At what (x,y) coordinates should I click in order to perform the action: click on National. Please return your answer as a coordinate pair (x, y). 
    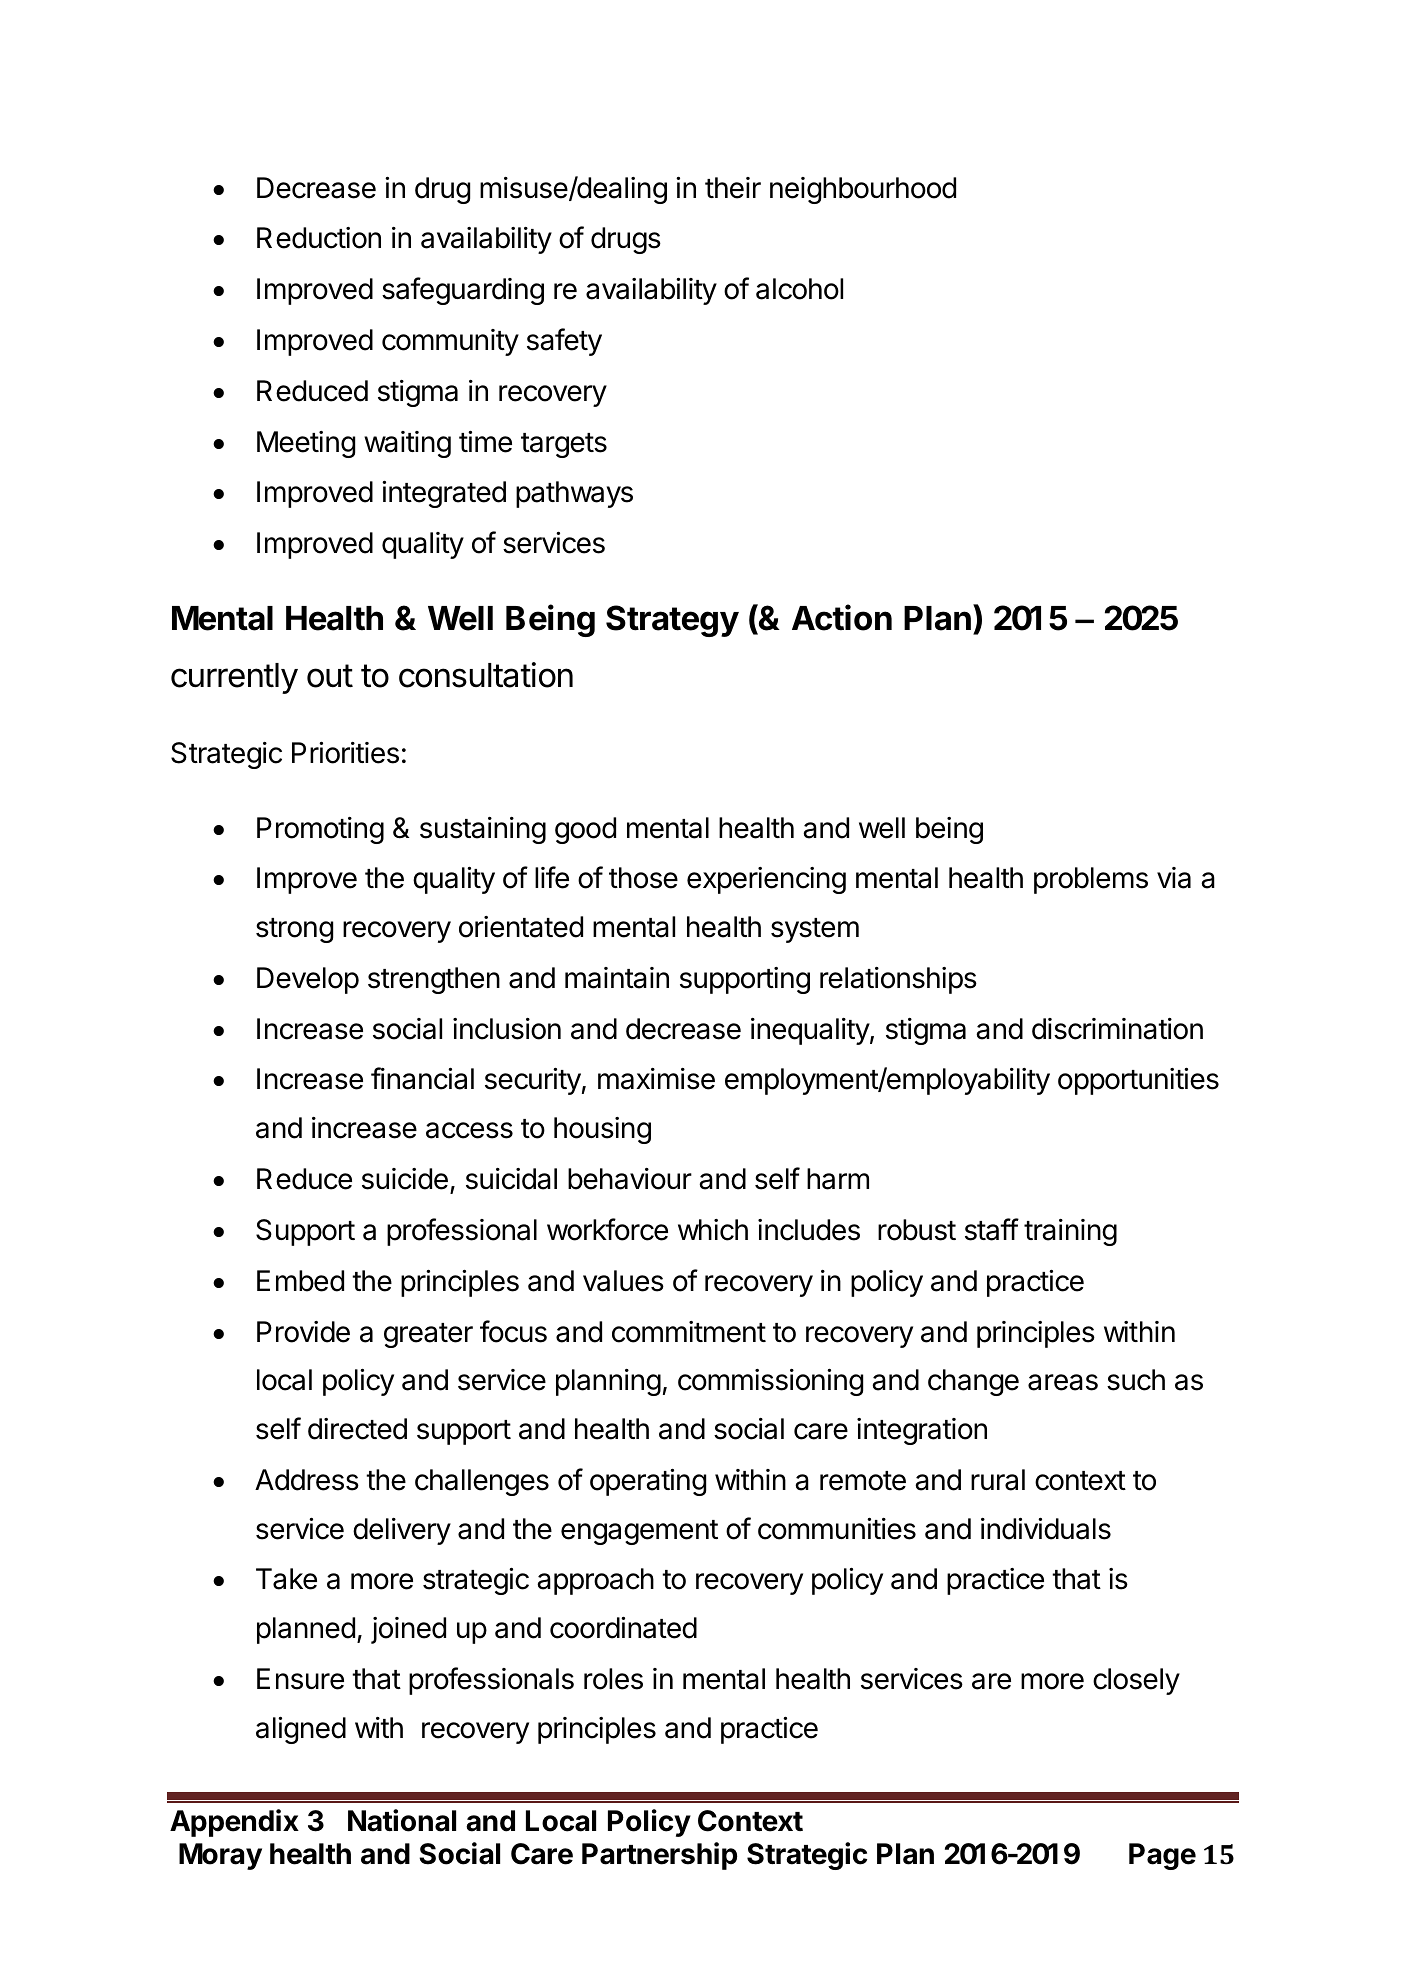
    Looking at the image, I should click on (402, 1820).
